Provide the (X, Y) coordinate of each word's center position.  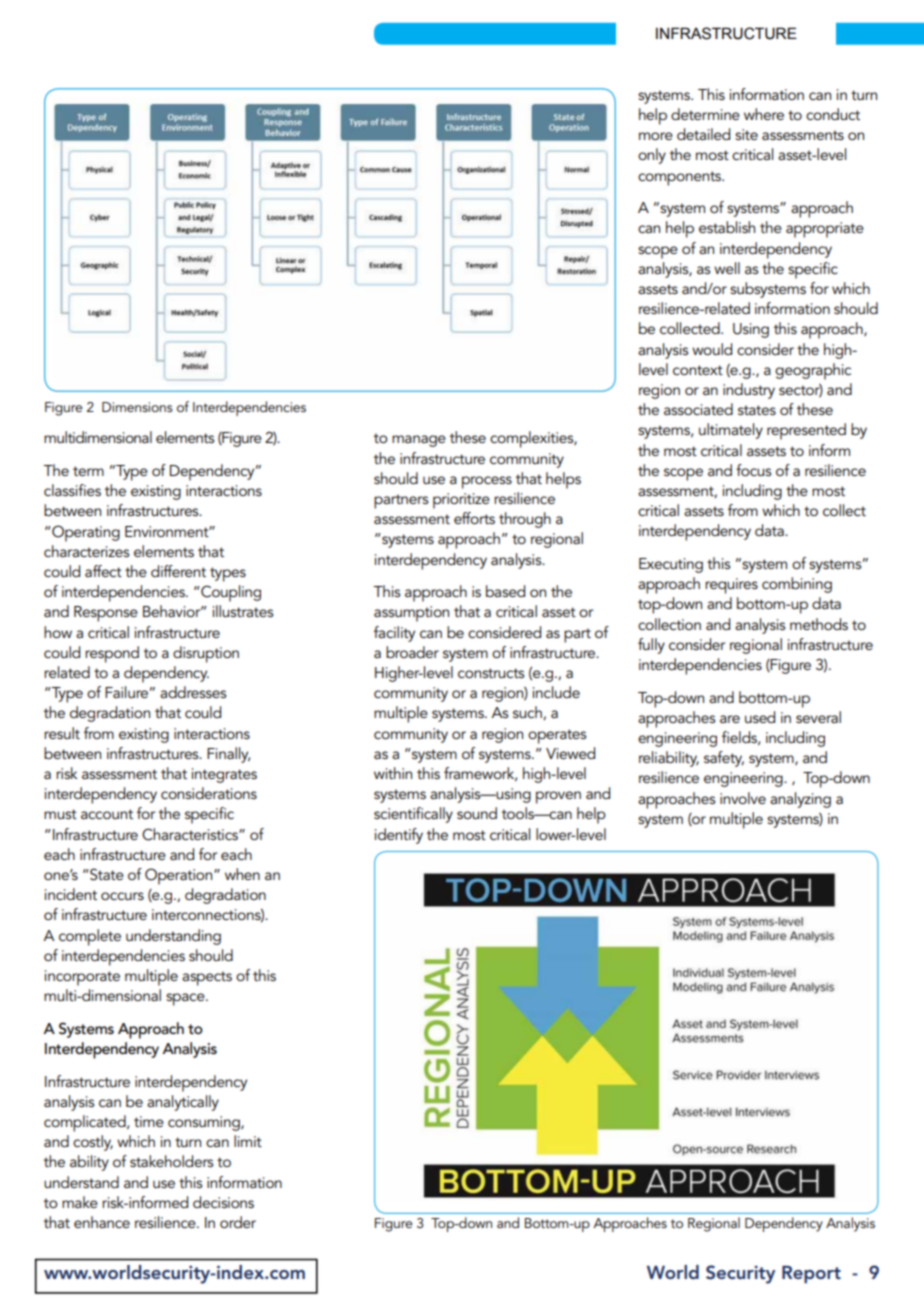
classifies (72, 490)
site (746, 134)
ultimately (731, 431)
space (186, 999)
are (730, 719)
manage (419, 441)
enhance (102, 1222)
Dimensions (137, 407)
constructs (491, 673)
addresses (193, 692)
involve (743, 798)
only (652, 156)
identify (399, 836)
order (238, 1222)
